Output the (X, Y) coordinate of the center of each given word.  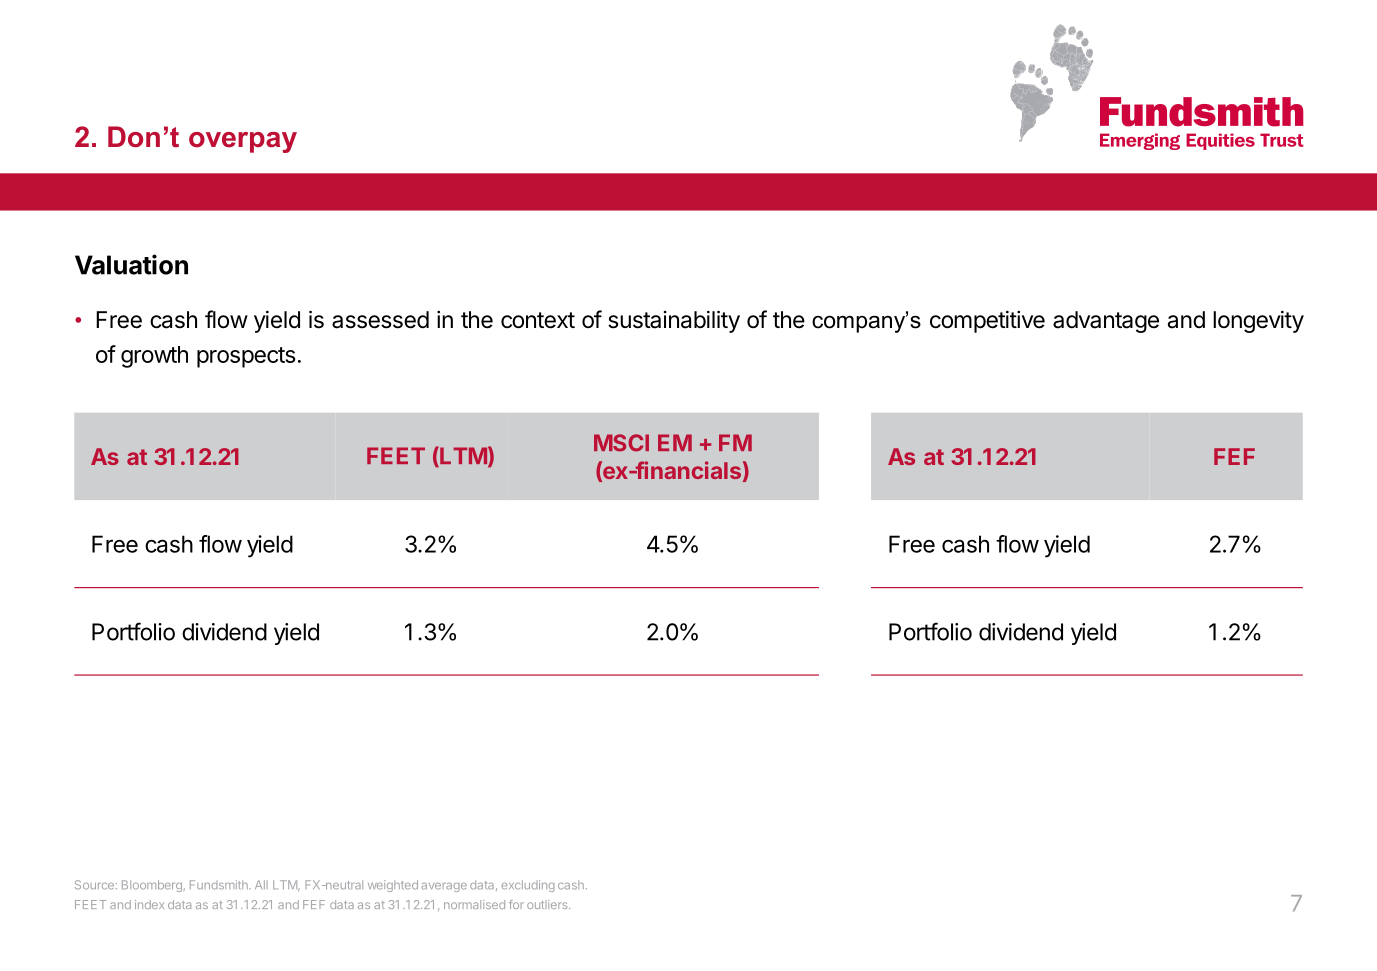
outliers (548, 904)
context (538, 320)
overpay (243, 142)
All (261, 884)
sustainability (674, 321)
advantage (1106, 322)
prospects (246, 357)
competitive (987, 321)
